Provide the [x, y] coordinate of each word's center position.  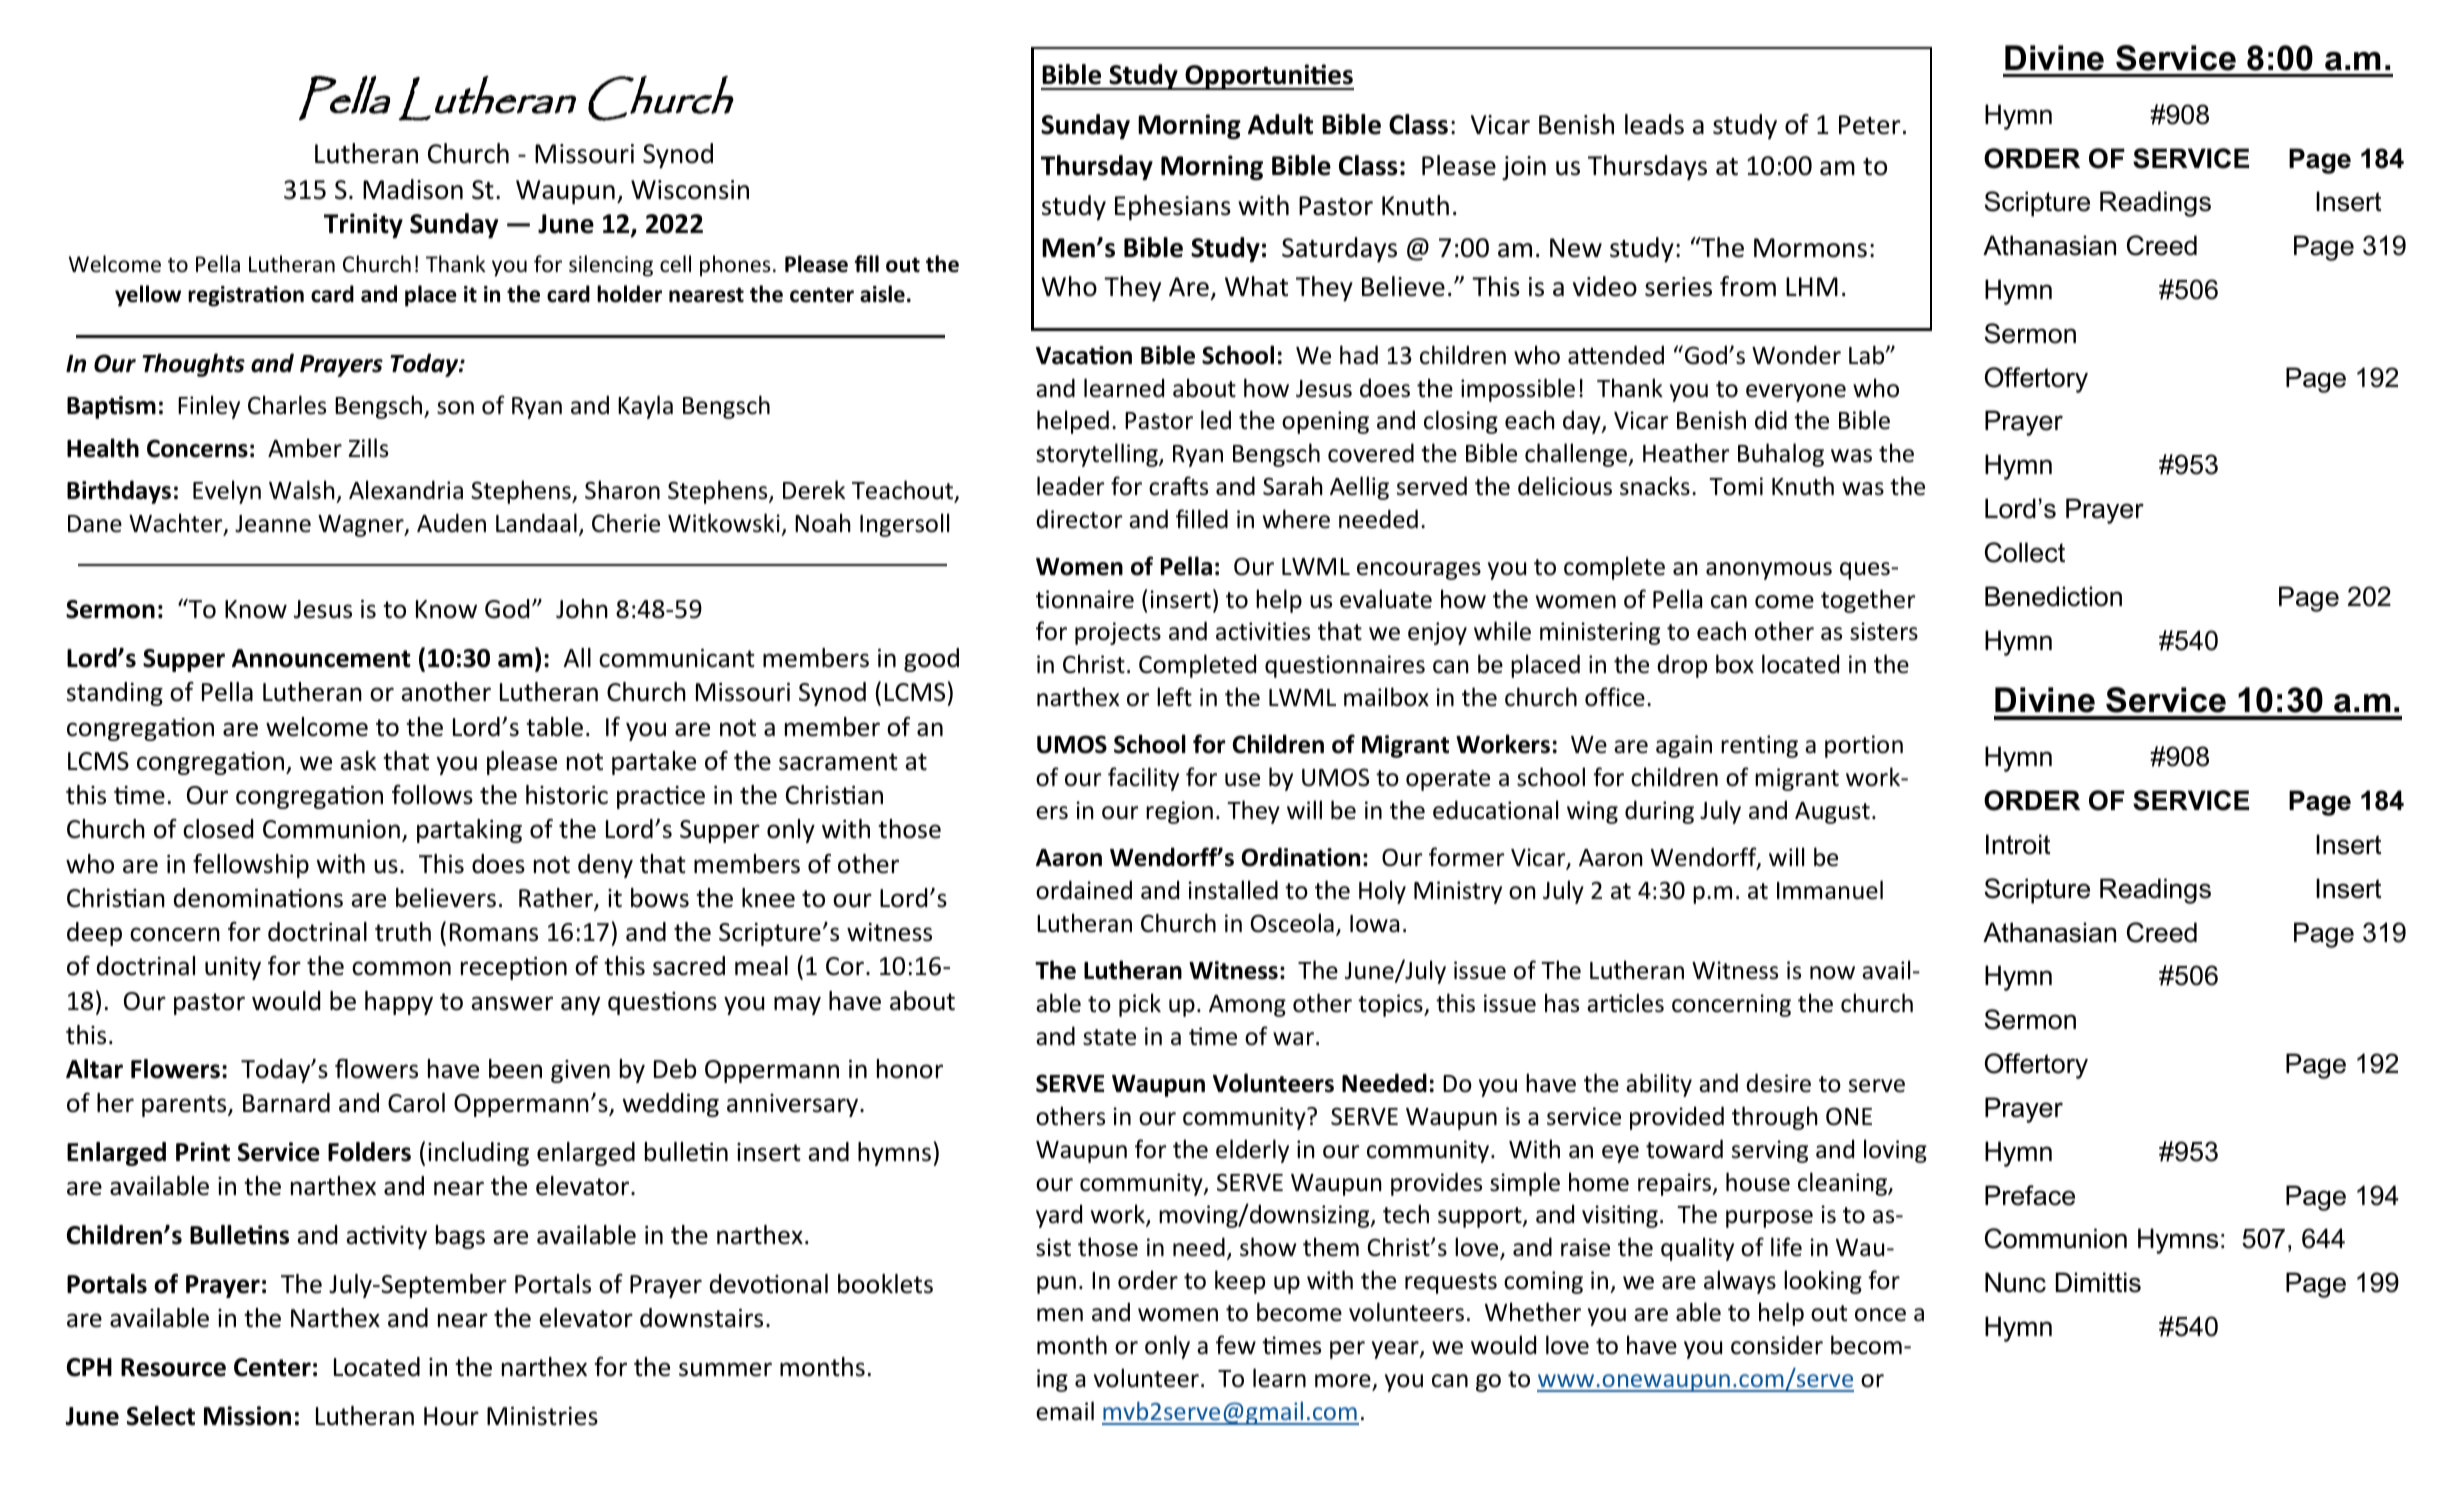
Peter [1870, 125]
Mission [247, 1416]
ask [358, 761]
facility [1143, 779]
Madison [413, 189]
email [1065, 1411]
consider [1777, 1345]
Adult [1280, 124]
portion [1864, 746]
